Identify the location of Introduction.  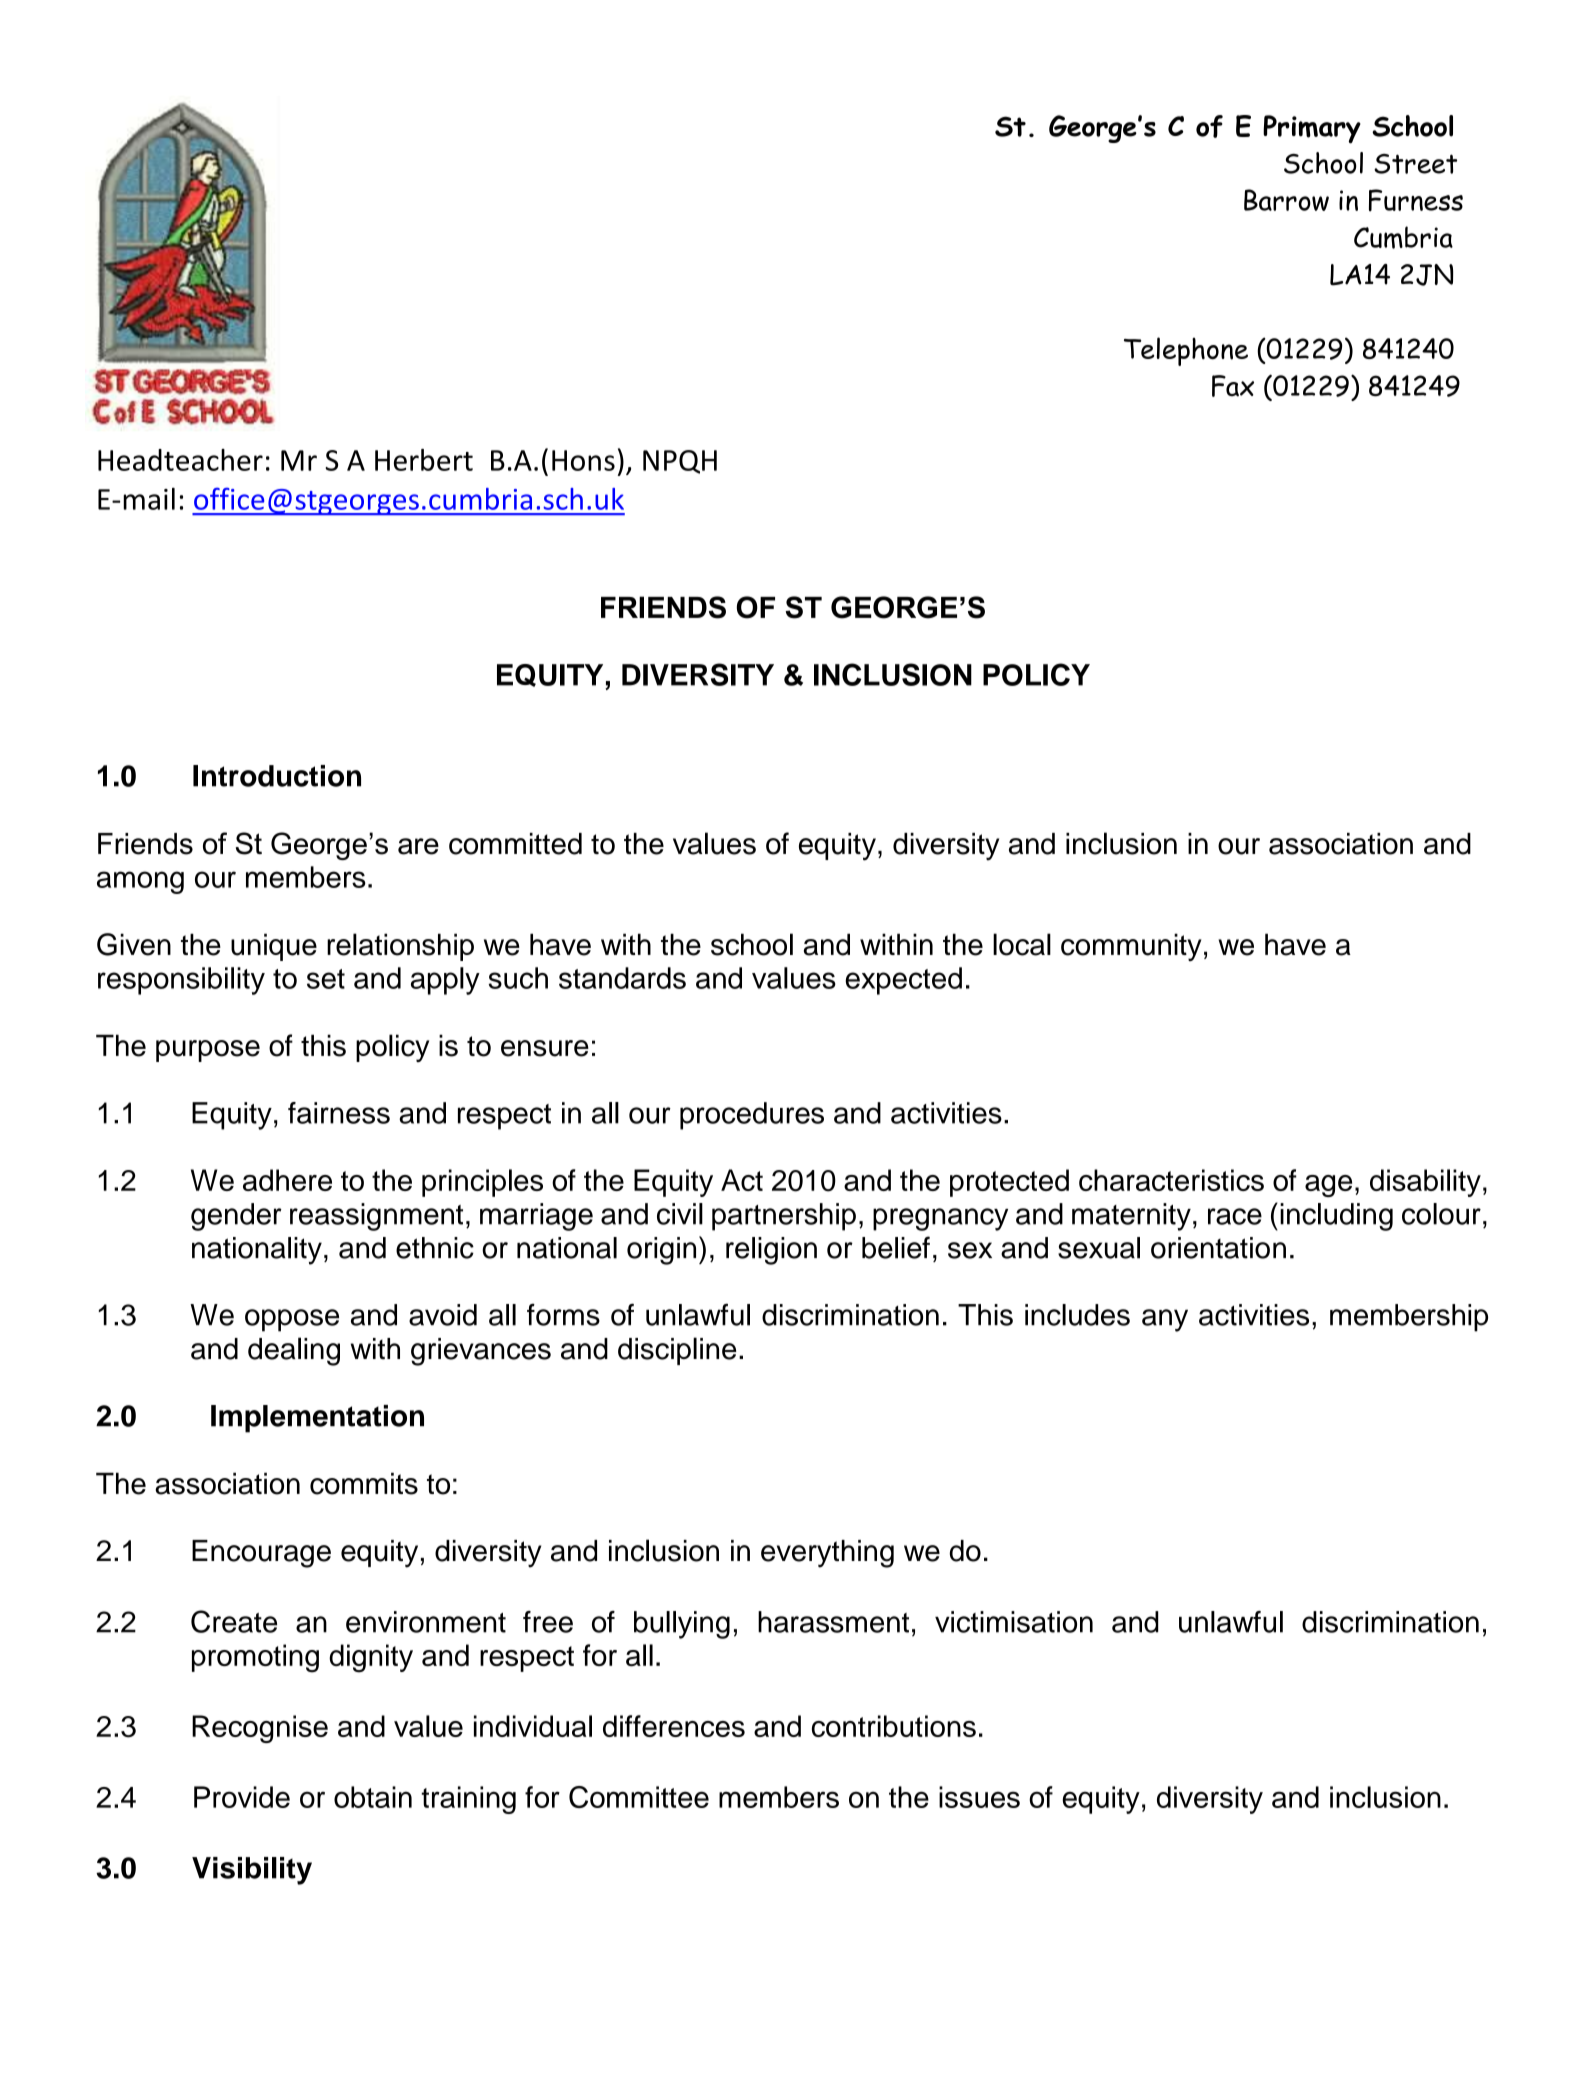
(277, 776).
